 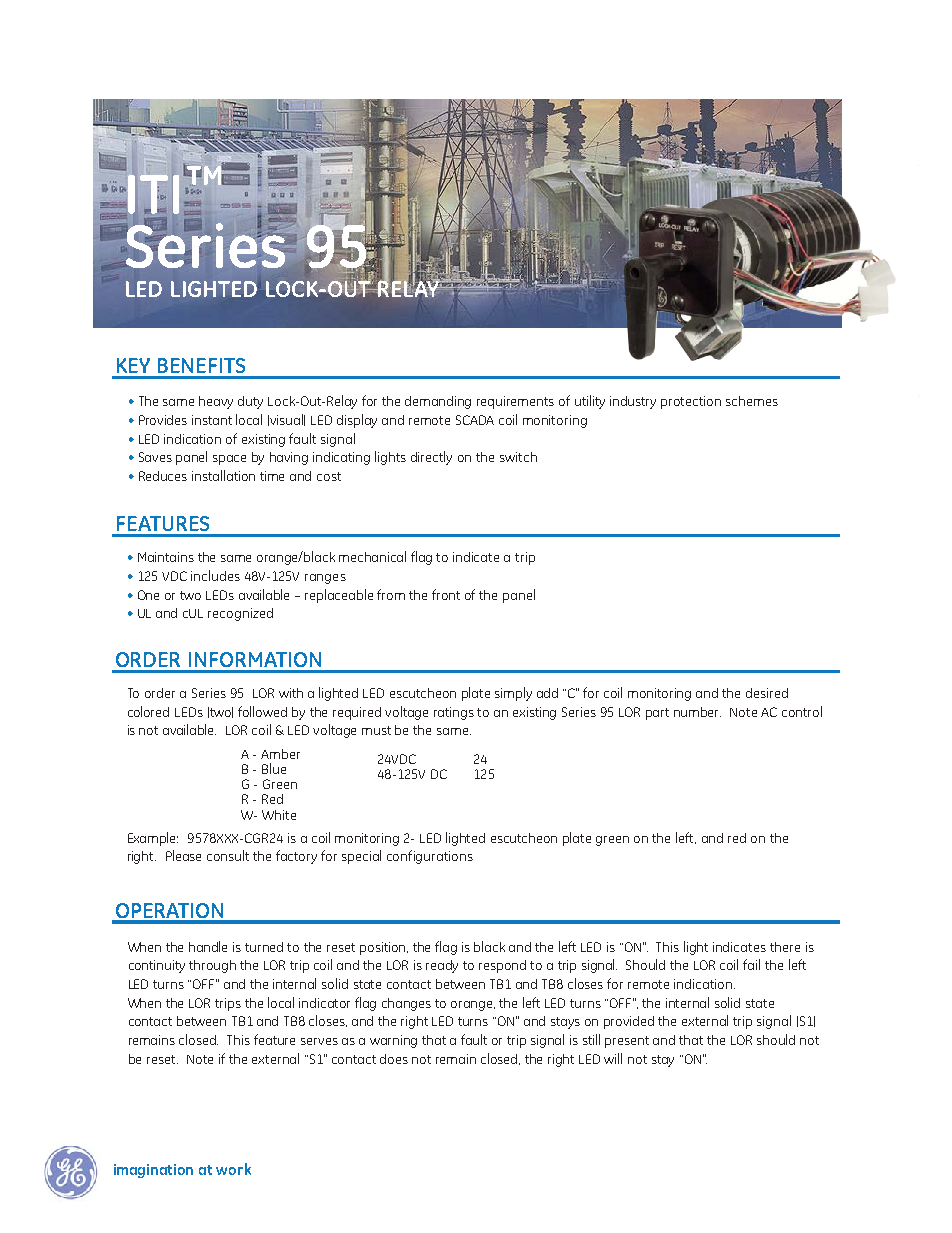 What do you see at coordinates (475, 420) in the document?
I see `SCADA` at bounding box center [475, 420].
